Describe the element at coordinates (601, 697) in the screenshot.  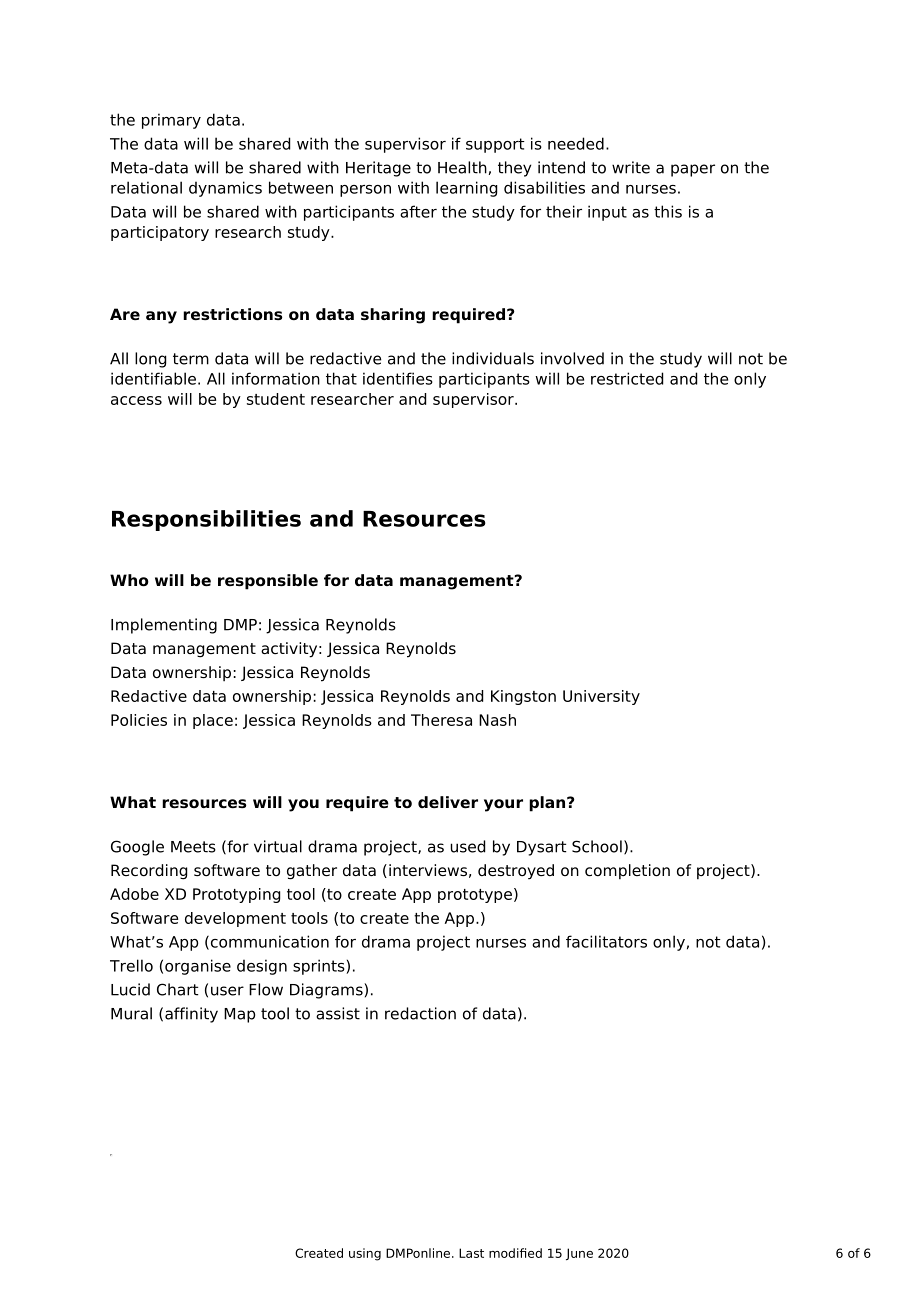
I see `University` at that location.
